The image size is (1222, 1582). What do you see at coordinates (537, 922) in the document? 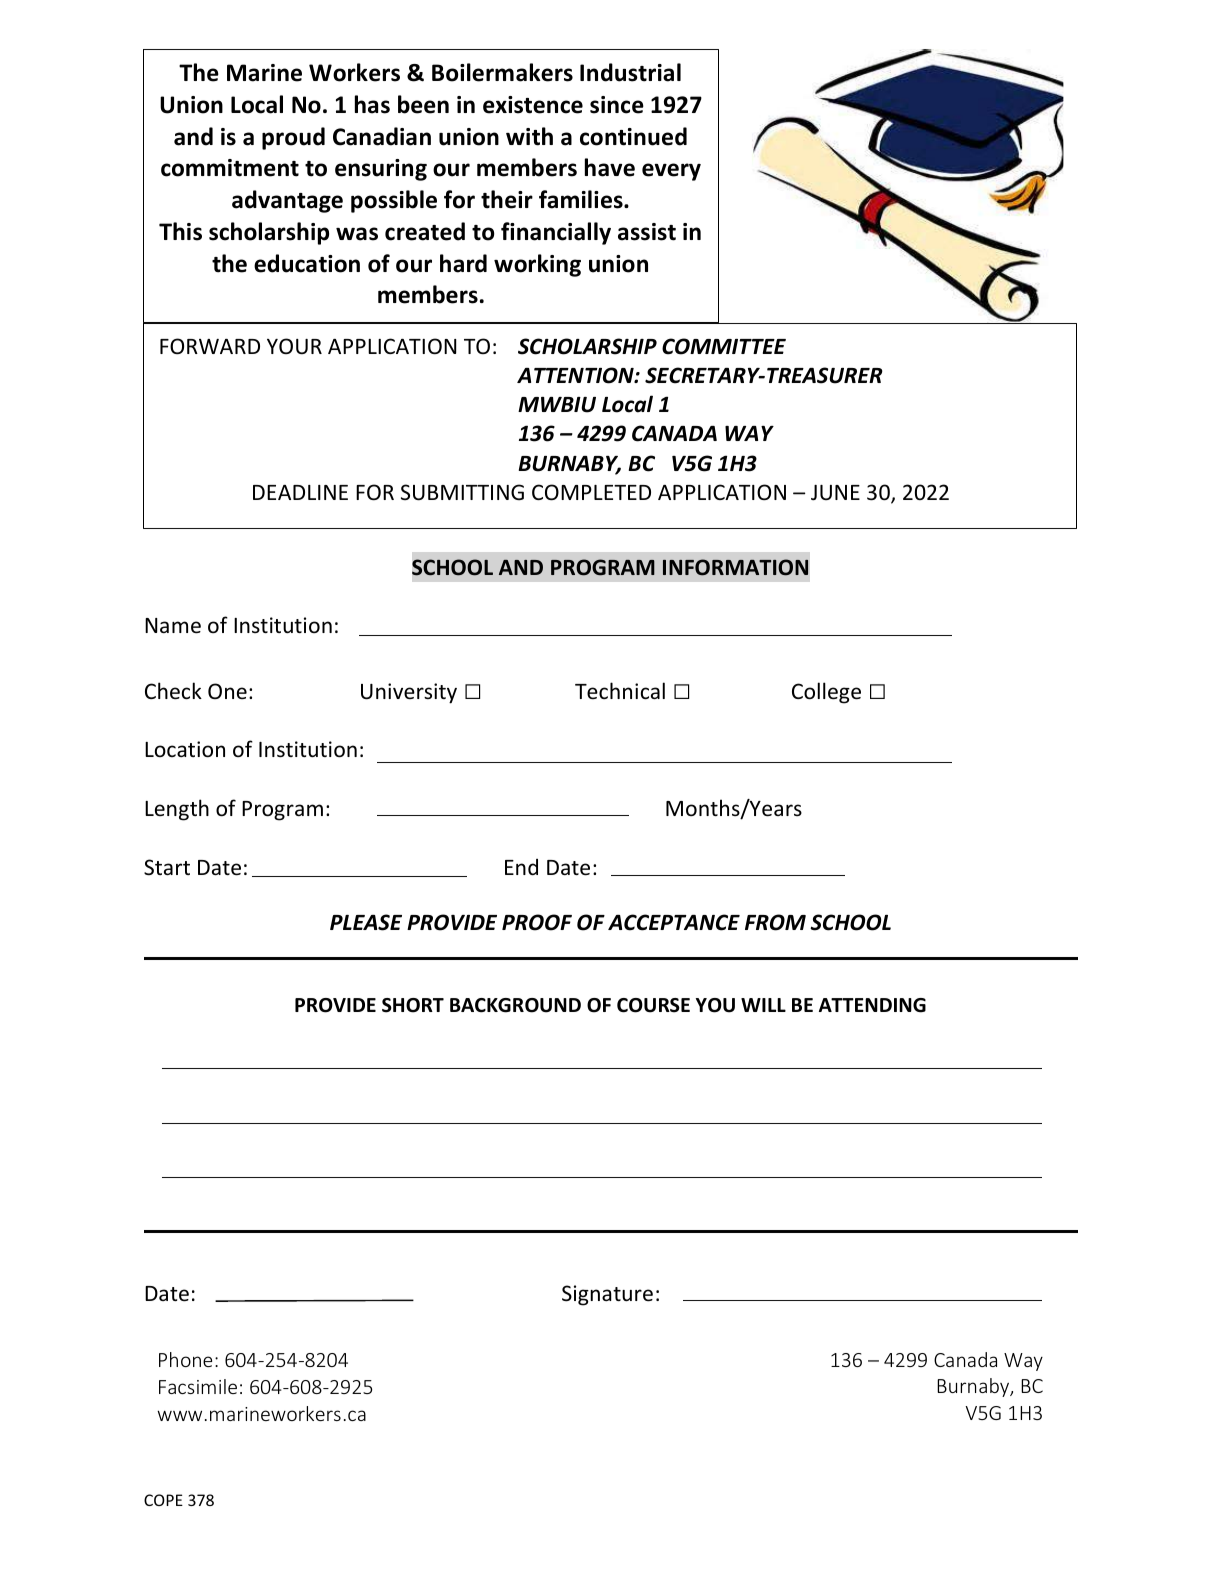
I see `PROOF` at bounding box center [537, 922].
